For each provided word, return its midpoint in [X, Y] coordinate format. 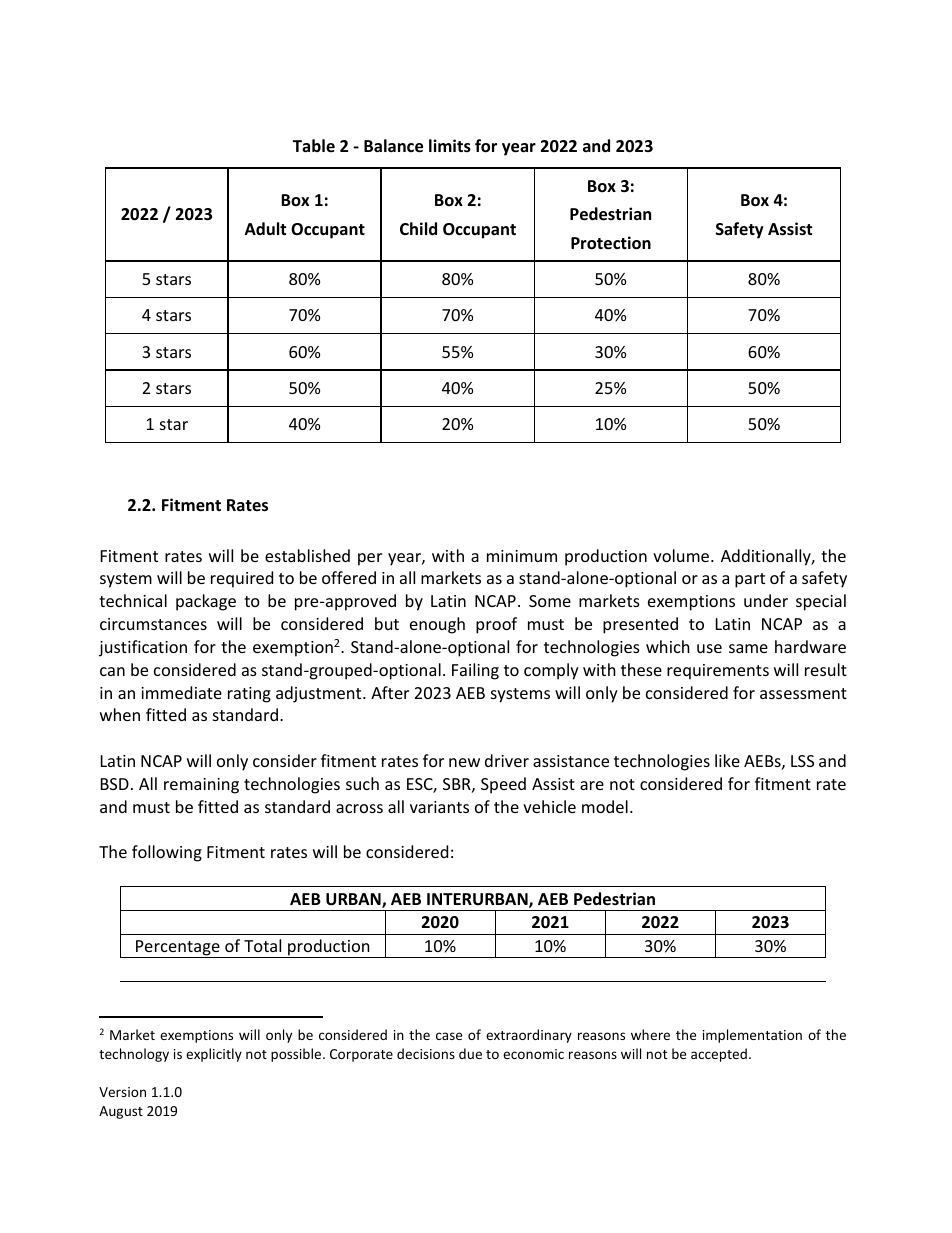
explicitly [214, 1055]
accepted [719, 1055]
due [470, 1053]
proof [496, 625]
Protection [611, 243]
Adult [265, 228]
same [748, 648]
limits [450, 146]
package [206, 602]
